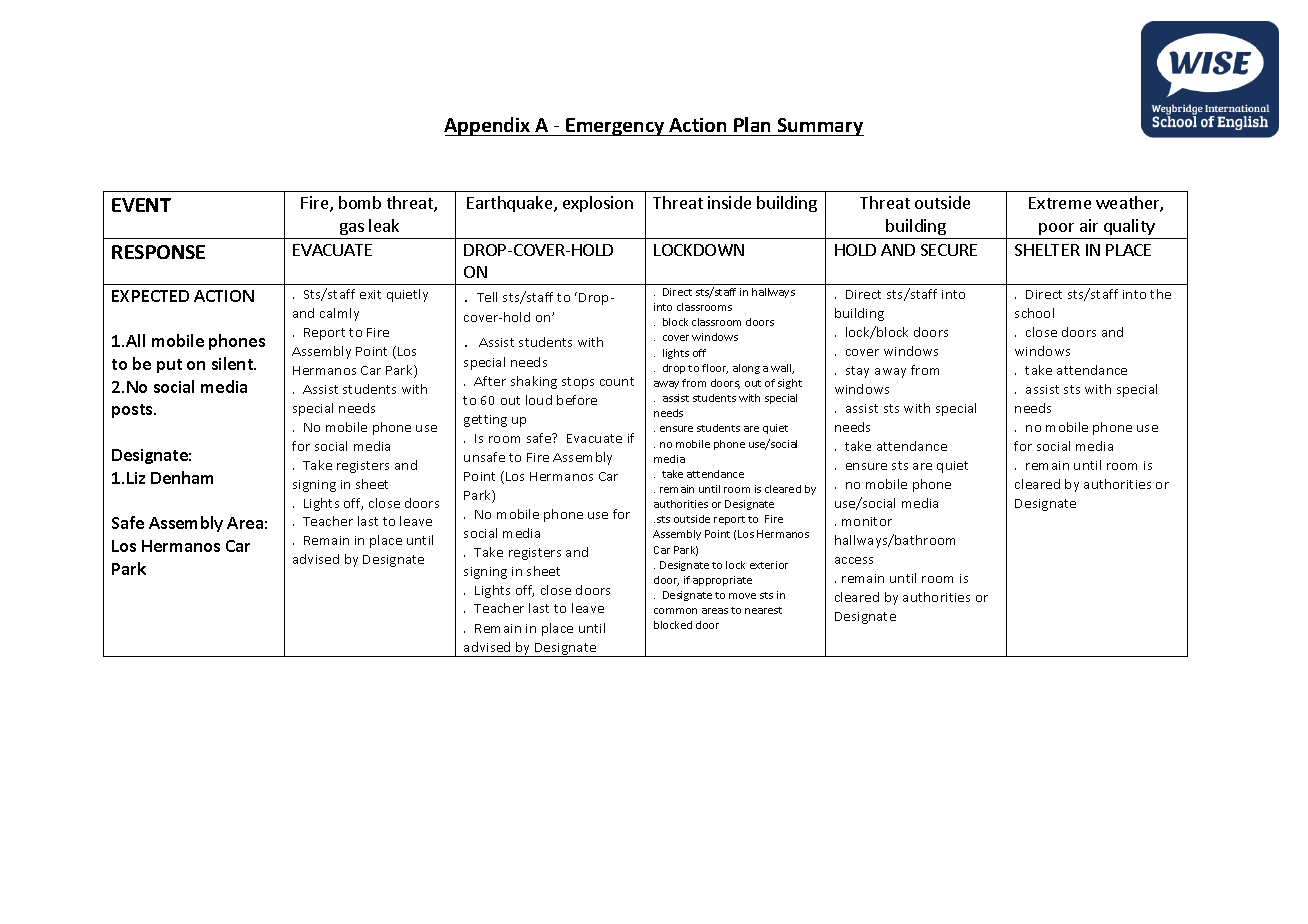  Describe the element at coordinates (616, 127) in the screenshot. I see `Emergency` at that location.
